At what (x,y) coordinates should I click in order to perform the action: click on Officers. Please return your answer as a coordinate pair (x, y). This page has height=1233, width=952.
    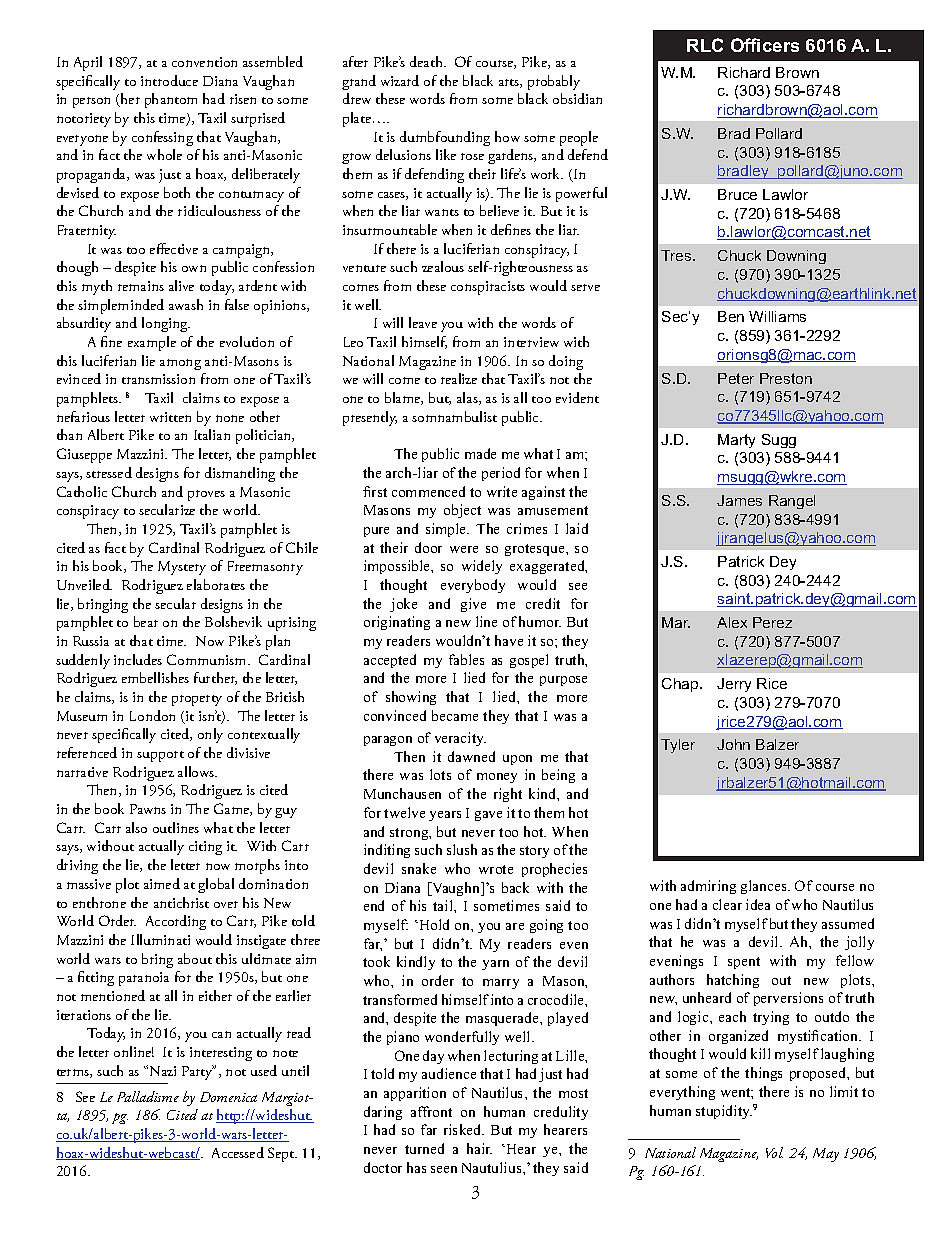
    Looking at the image, I should click on (765, 45).
